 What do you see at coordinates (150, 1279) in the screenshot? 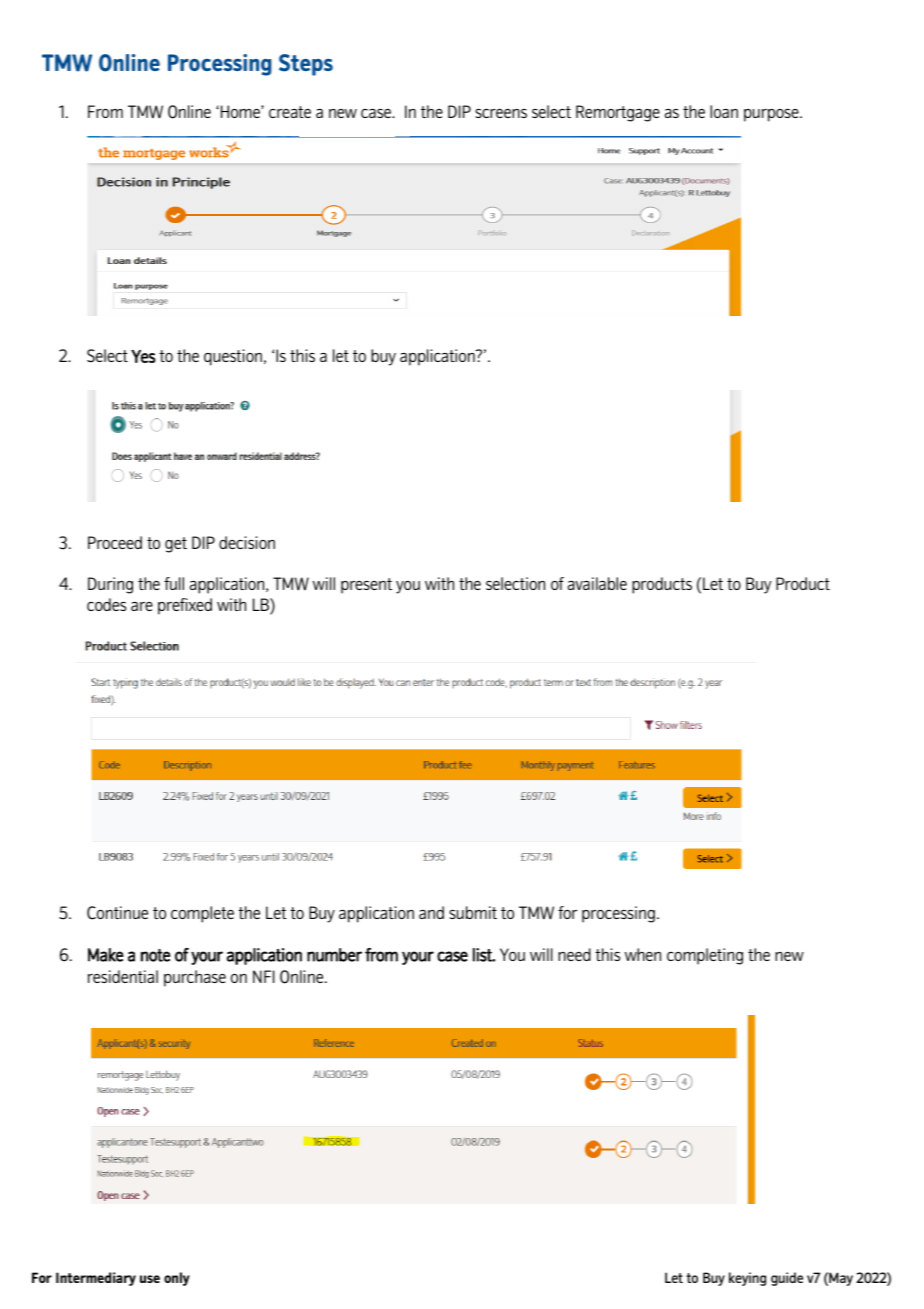
I see `use` at bounding box center [150, 1279].
